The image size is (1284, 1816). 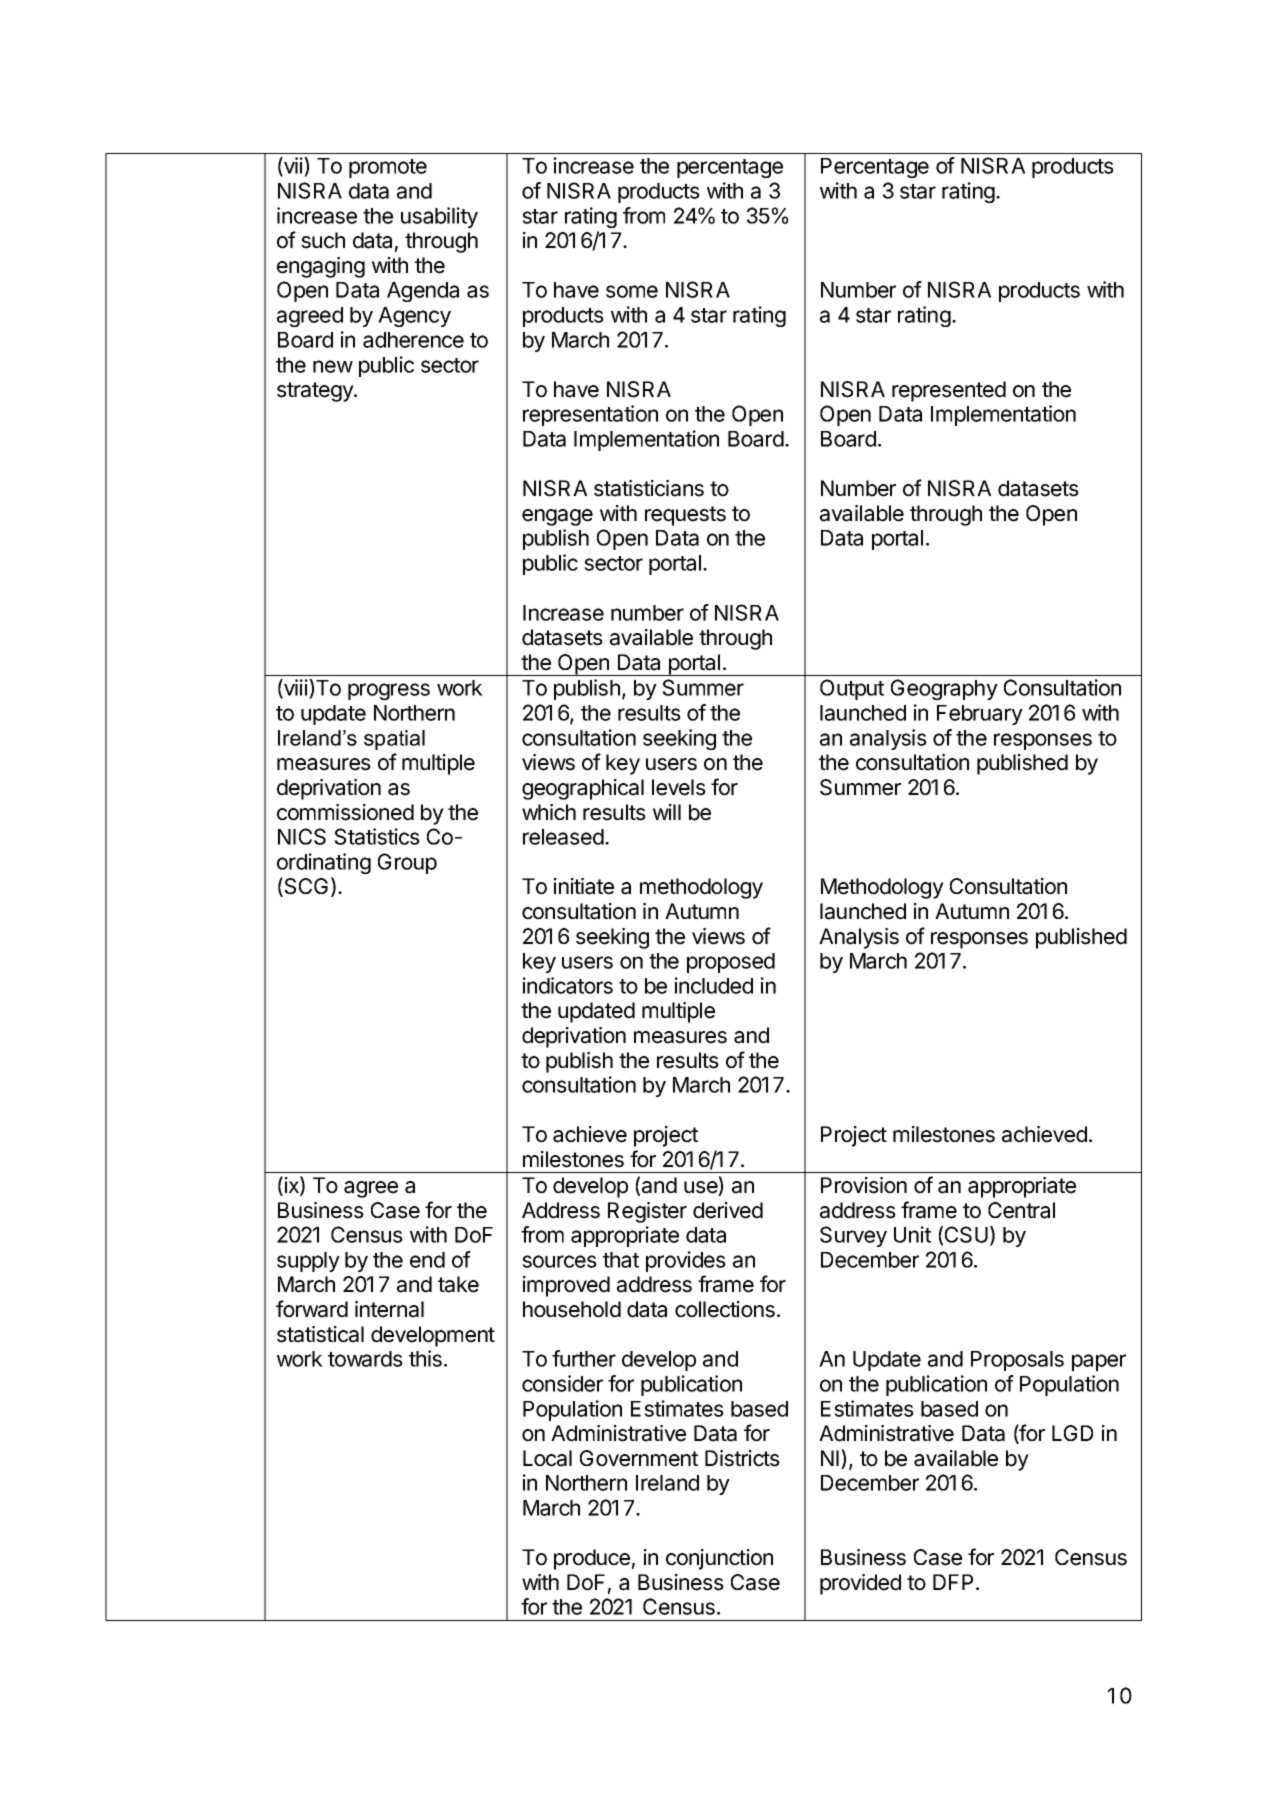 What do you see at coordinates (632, 291) in the screenshot?
I see `some` at bounding box center [632, 291].
